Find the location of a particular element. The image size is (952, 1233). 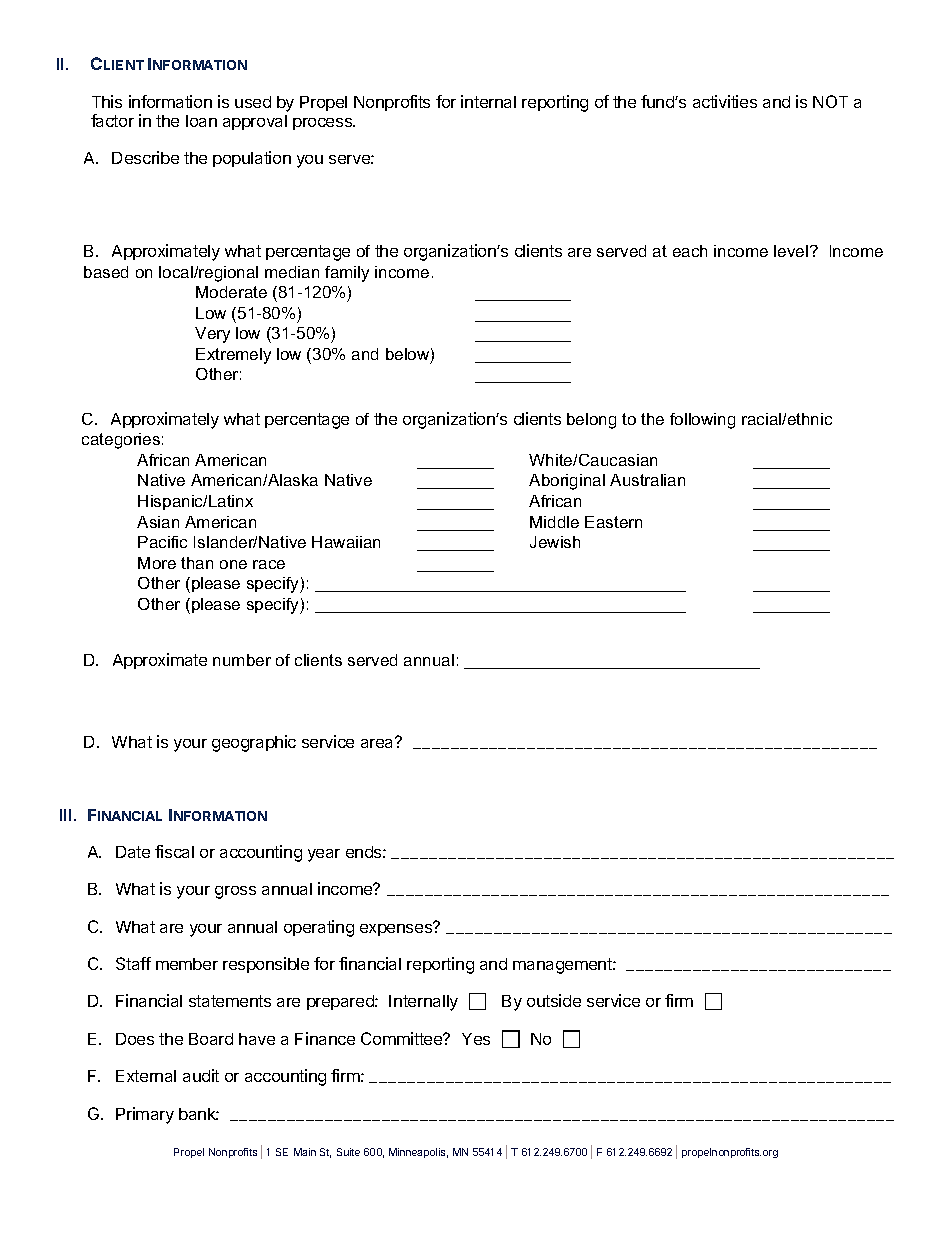

Describe is located at coordinates (145, 157).
